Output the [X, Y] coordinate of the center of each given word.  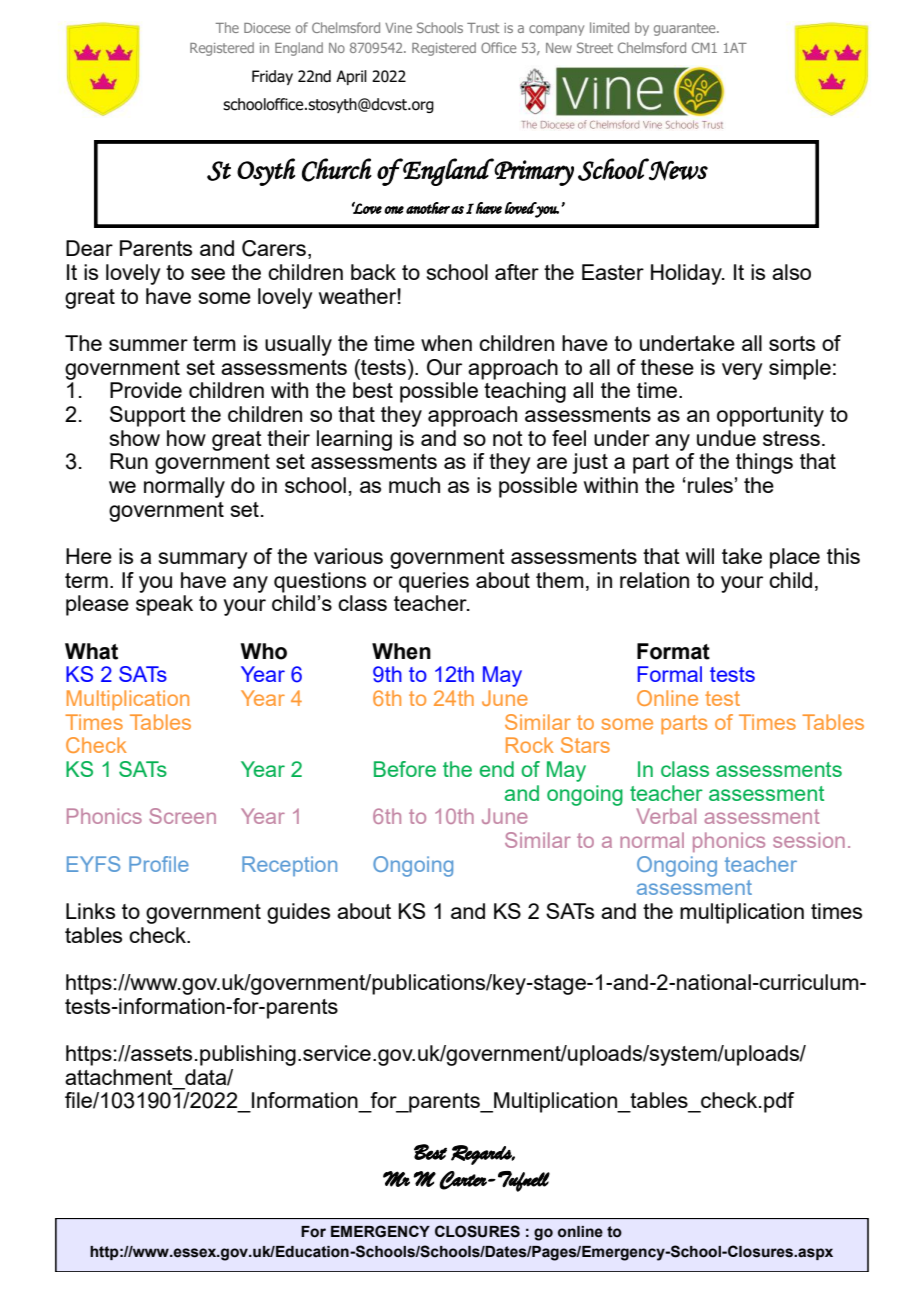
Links [90, 911]
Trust [483, 28]
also [791, 272]
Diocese [267, 28]
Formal [669, 674]
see [208, 274]
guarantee [686, 29]
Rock [530, 745]
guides [298, 913]
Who [264, 651]
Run [129, 461]
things [764, 463]
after [517, 272]
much [414, 485]
